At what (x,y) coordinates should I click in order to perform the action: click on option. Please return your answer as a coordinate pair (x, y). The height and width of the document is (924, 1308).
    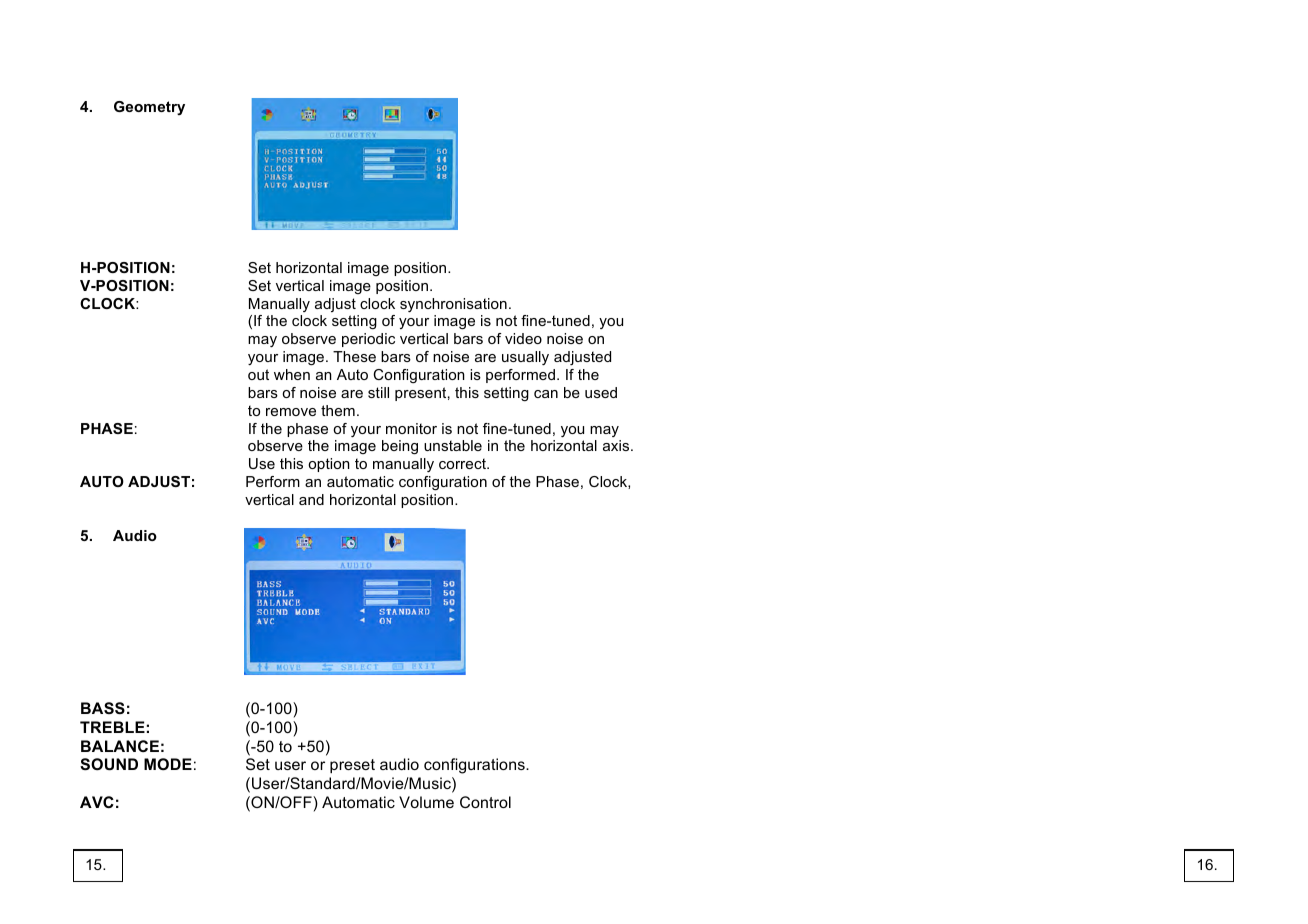
    Looking at the image, I should click on (329, 465).
